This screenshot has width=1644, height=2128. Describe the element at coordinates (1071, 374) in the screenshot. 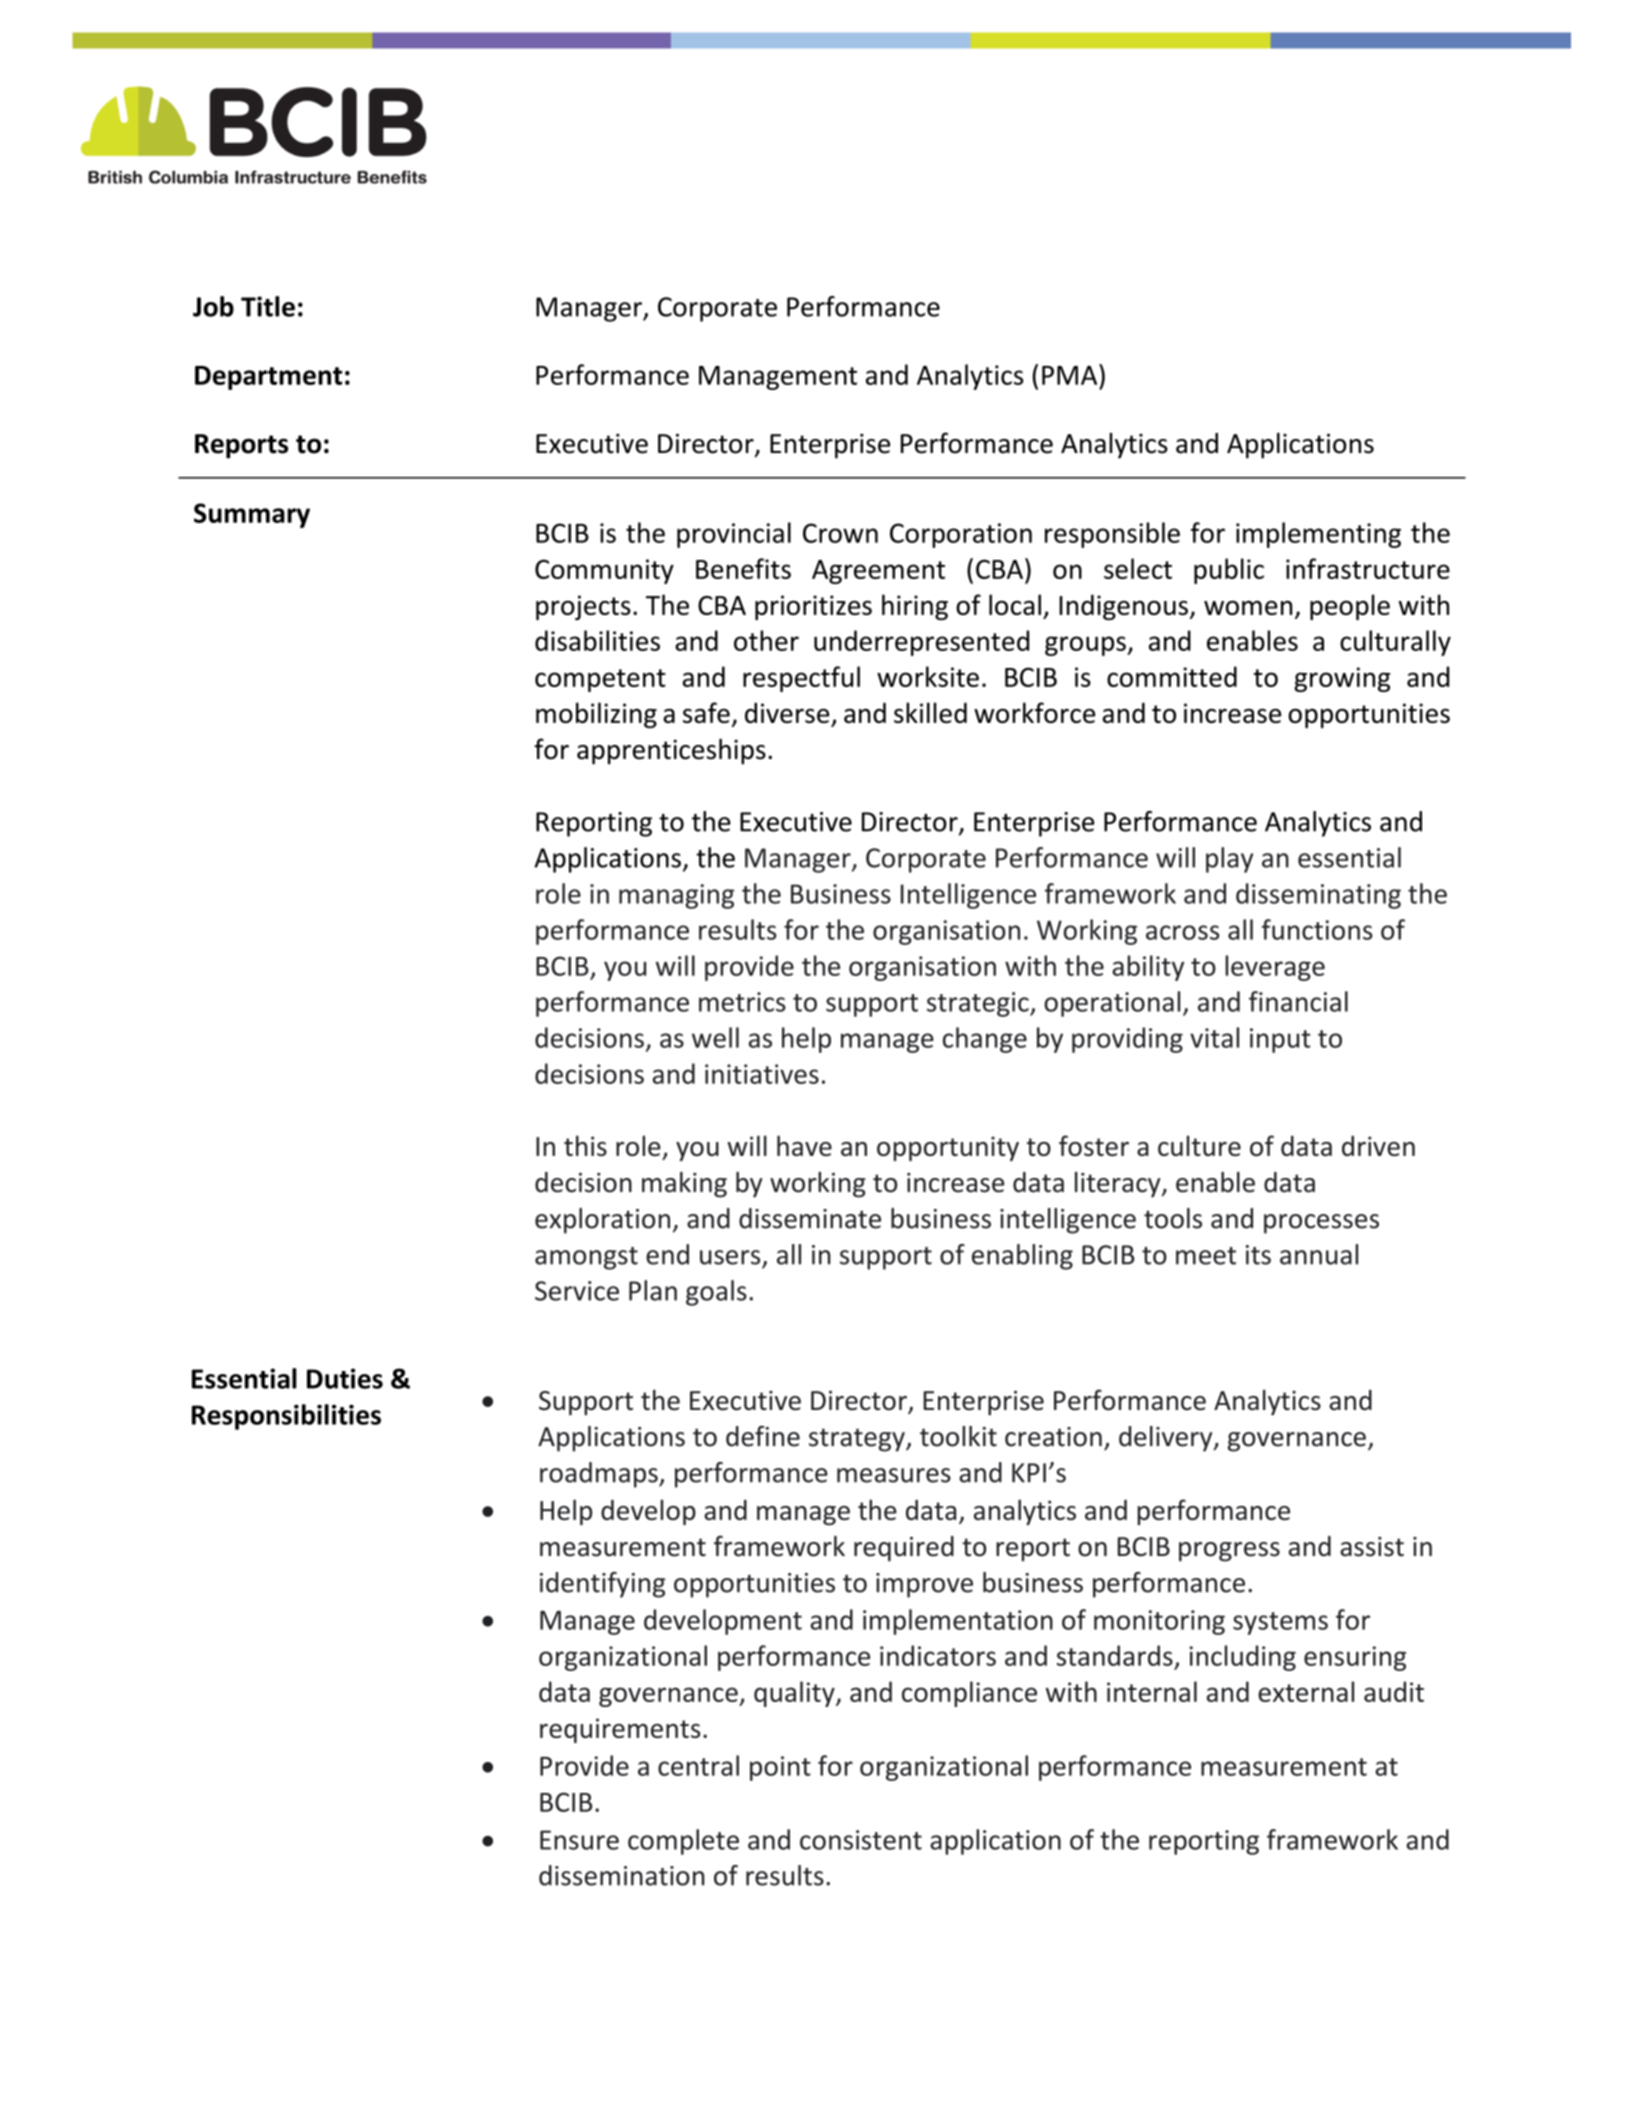

I see `PMA` at that location.
